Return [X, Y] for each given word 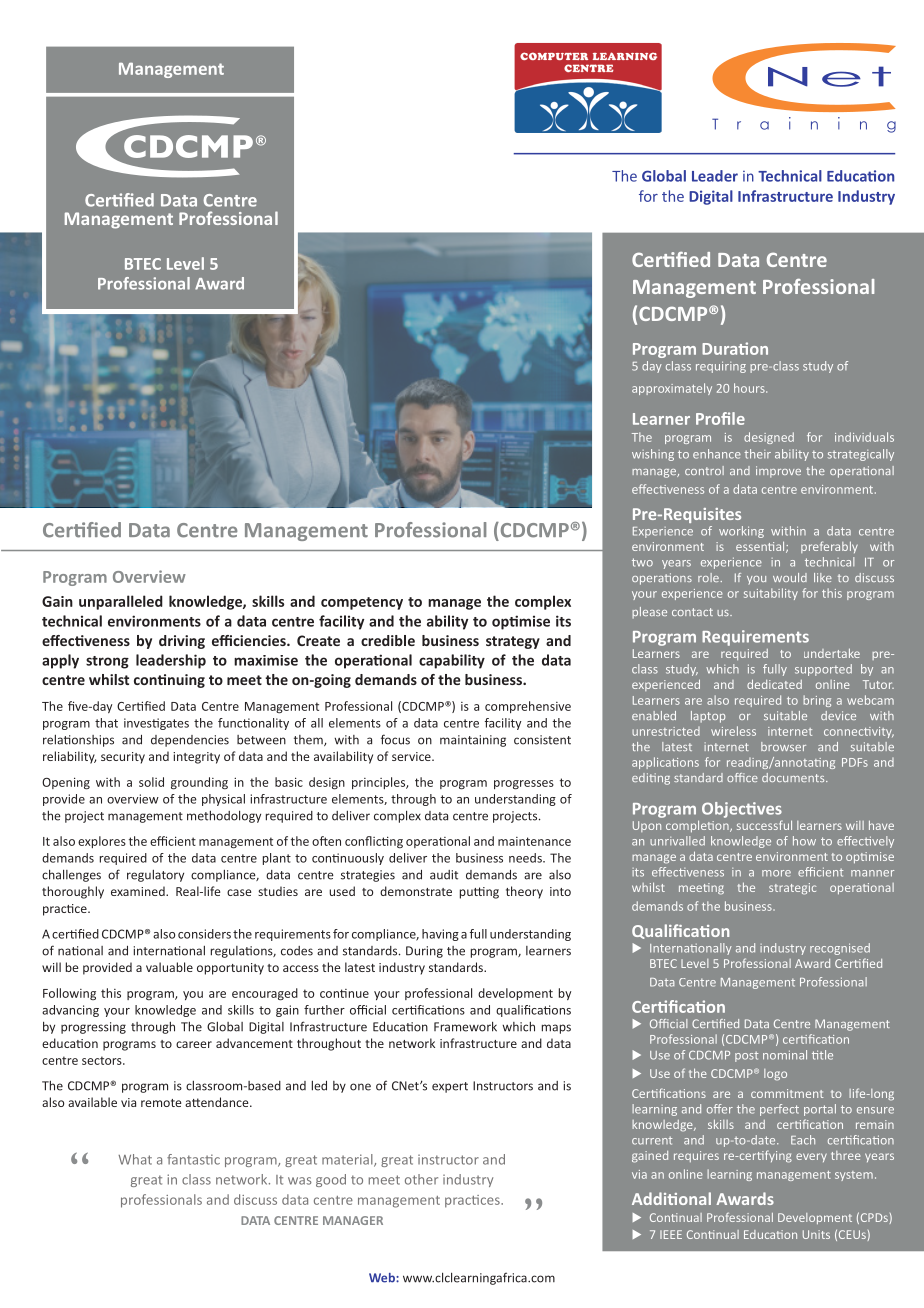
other [421, 1179]
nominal [785, 1055]
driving [182, 642]
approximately [672, 389]
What [135, 1159]
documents [794, 777]
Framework [465, 1026]
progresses [524, 785]
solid [151, 782]
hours [750, 388]
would [790, 577]
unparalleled [121, 602]
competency [362, 603]
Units [816, 1234]
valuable [169, 967]
